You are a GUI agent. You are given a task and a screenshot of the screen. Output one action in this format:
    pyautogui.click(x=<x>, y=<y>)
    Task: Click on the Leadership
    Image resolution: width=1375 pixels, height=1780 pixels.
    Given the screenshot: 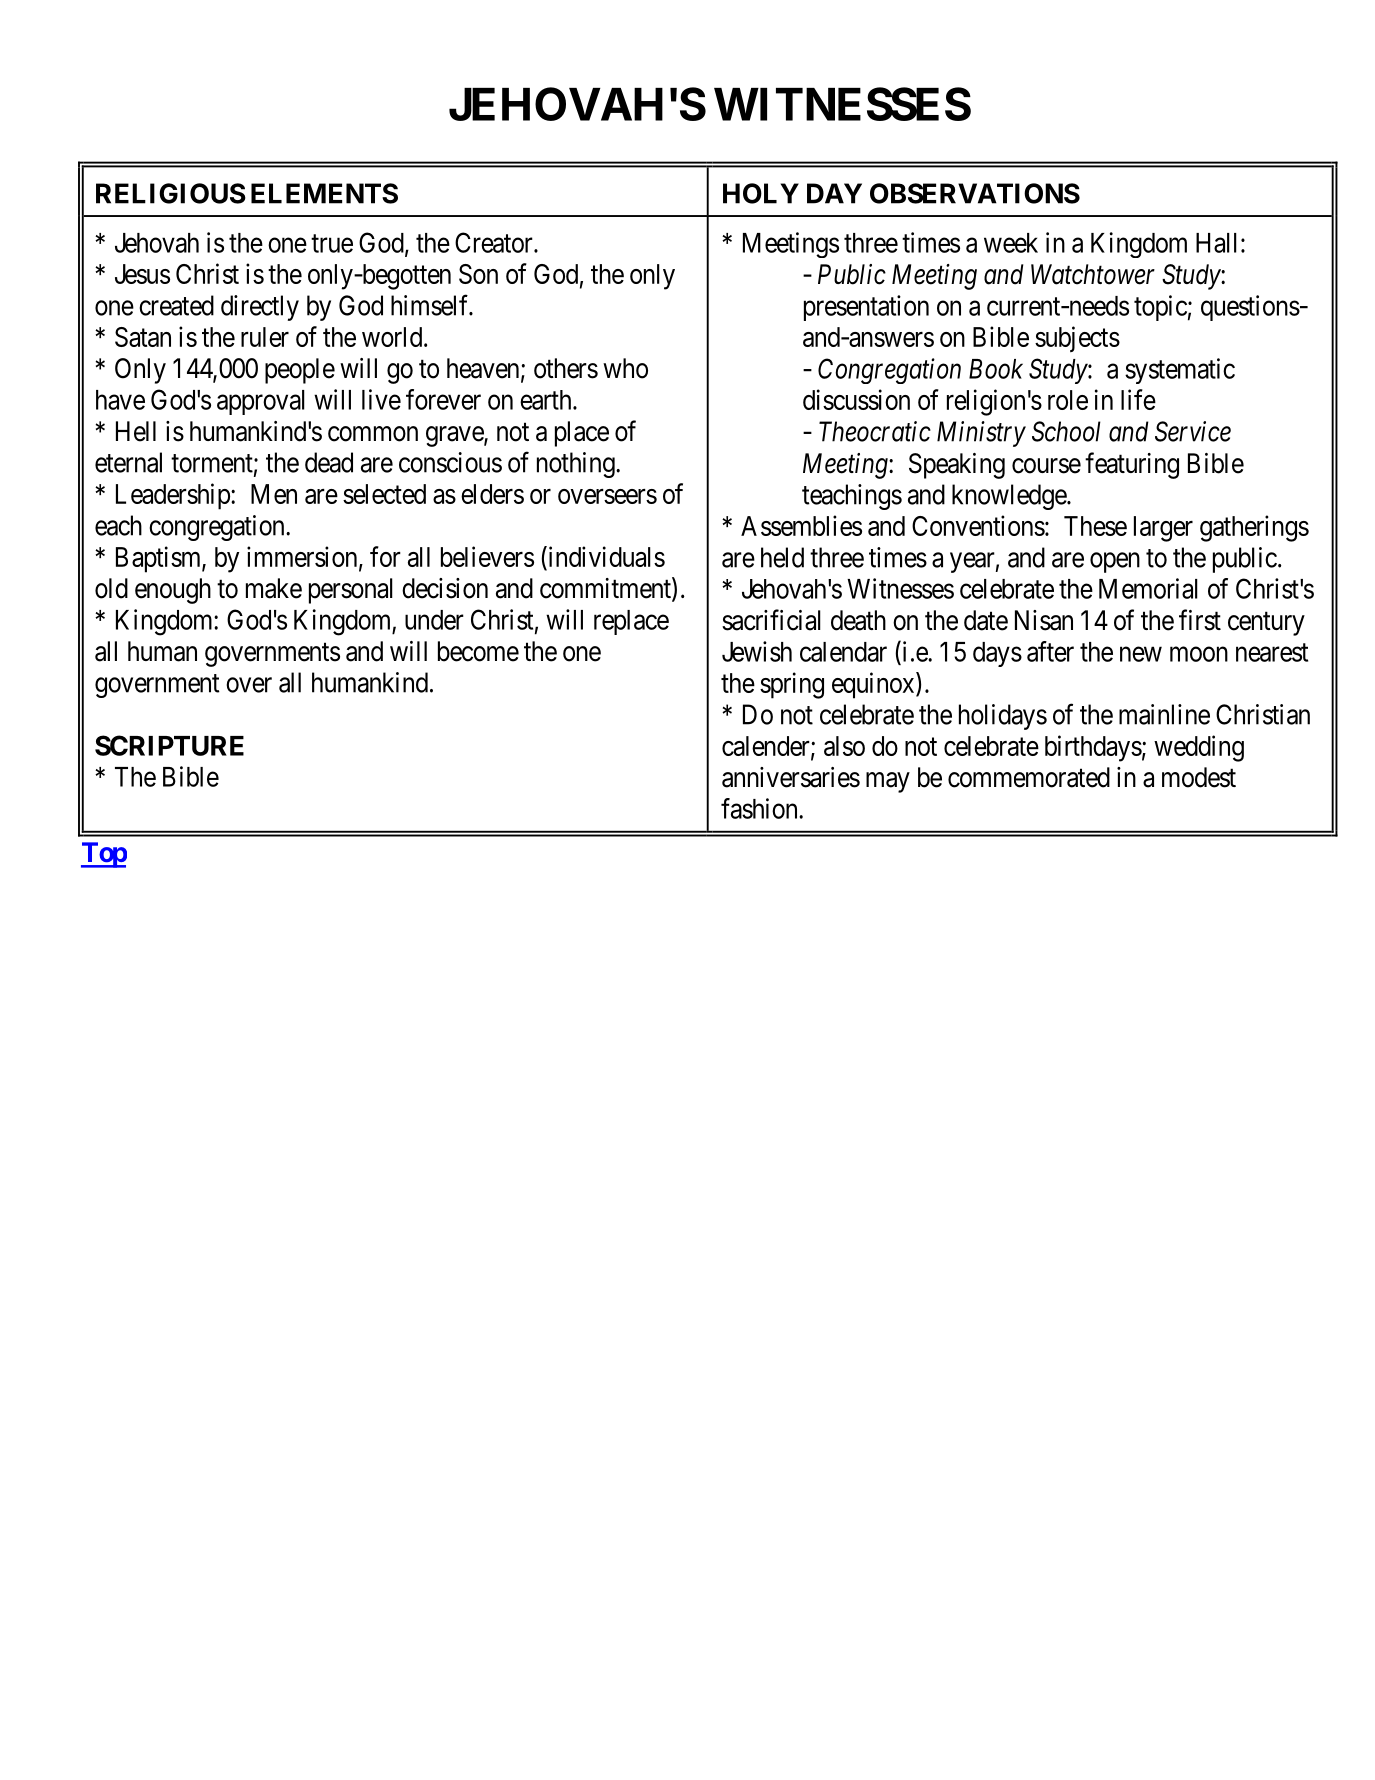 What is the action you would take?
    pyautogui.click(x=174, y=496)
